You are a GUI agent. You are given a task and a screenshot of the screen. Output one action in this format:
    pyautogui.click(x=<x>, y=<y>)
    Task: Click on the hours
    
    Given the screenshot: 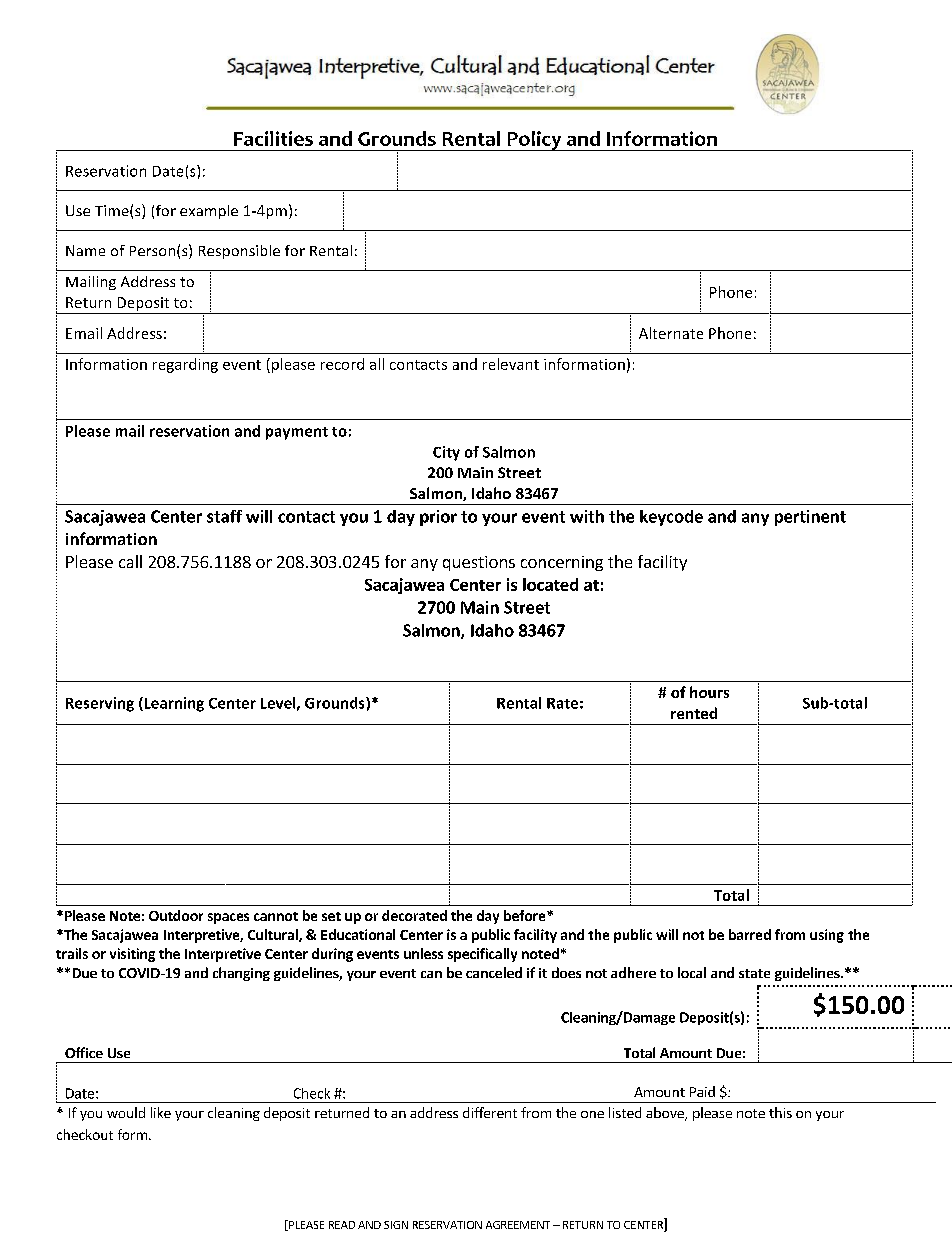 What is the action you would take?
    pyautogui.click(x=709, y=692)
